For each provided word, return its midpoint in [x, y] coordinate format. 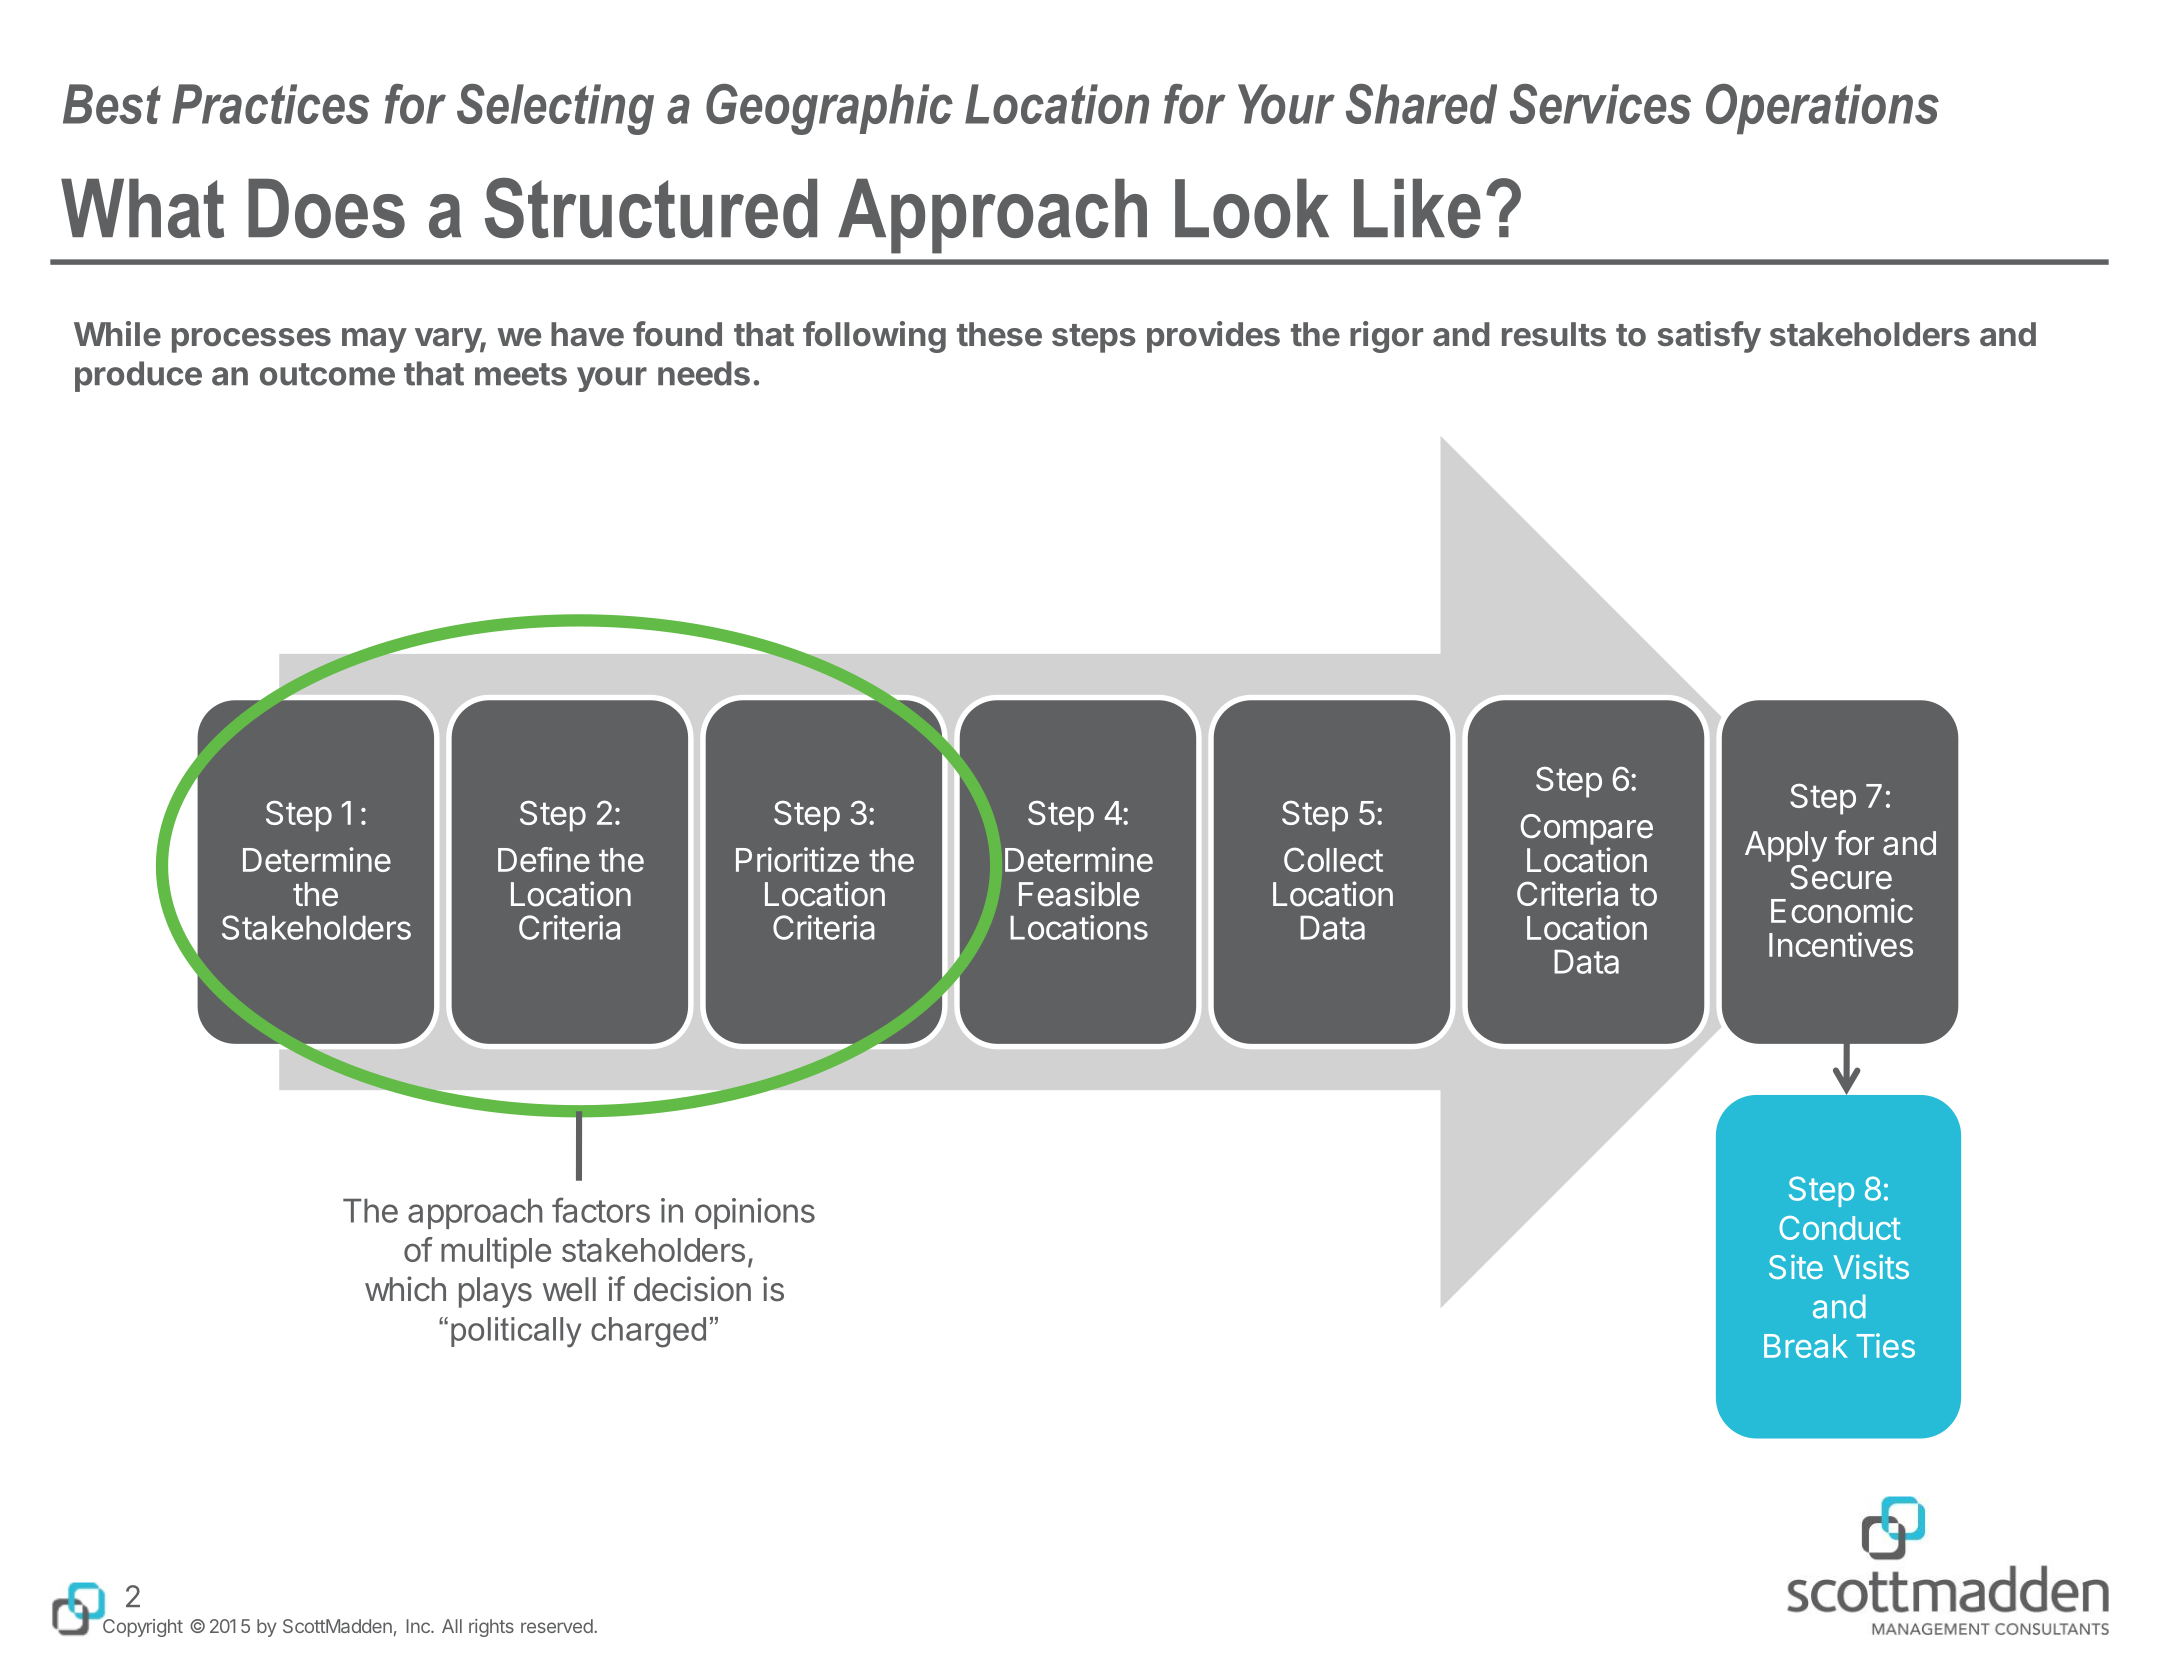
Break [1806, 1346]
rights [491, 1628]
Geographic [829, 109]
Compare [1587, 829]
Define [544, 859]
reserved [557, 1626]
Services [1600, 104]
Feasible [1079, 894]
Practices [271, 104]
